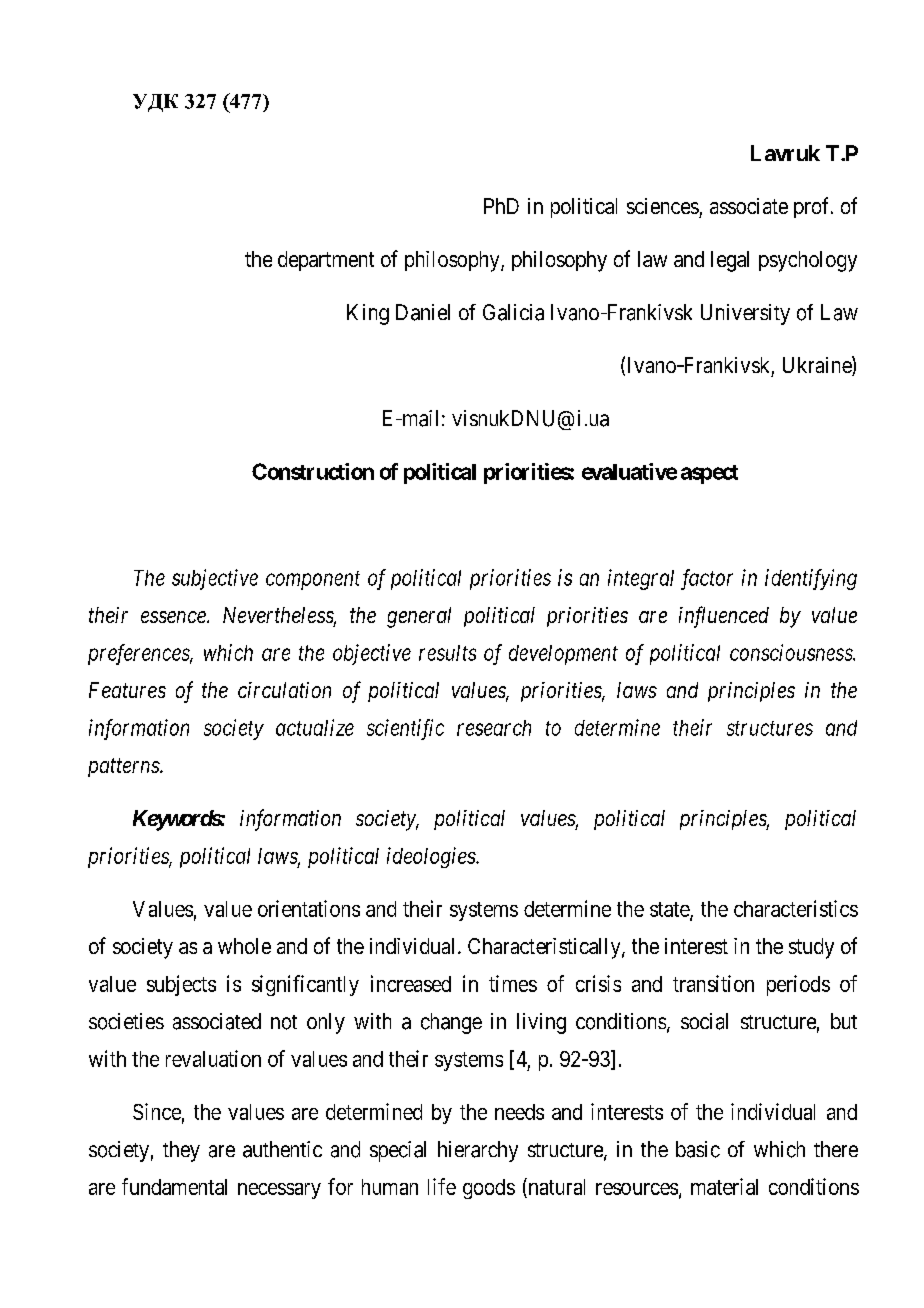 This page has width=924, height=1308. Describe the element at coordinates (818, 366) in the page. I see `Ukraine` at that location.
